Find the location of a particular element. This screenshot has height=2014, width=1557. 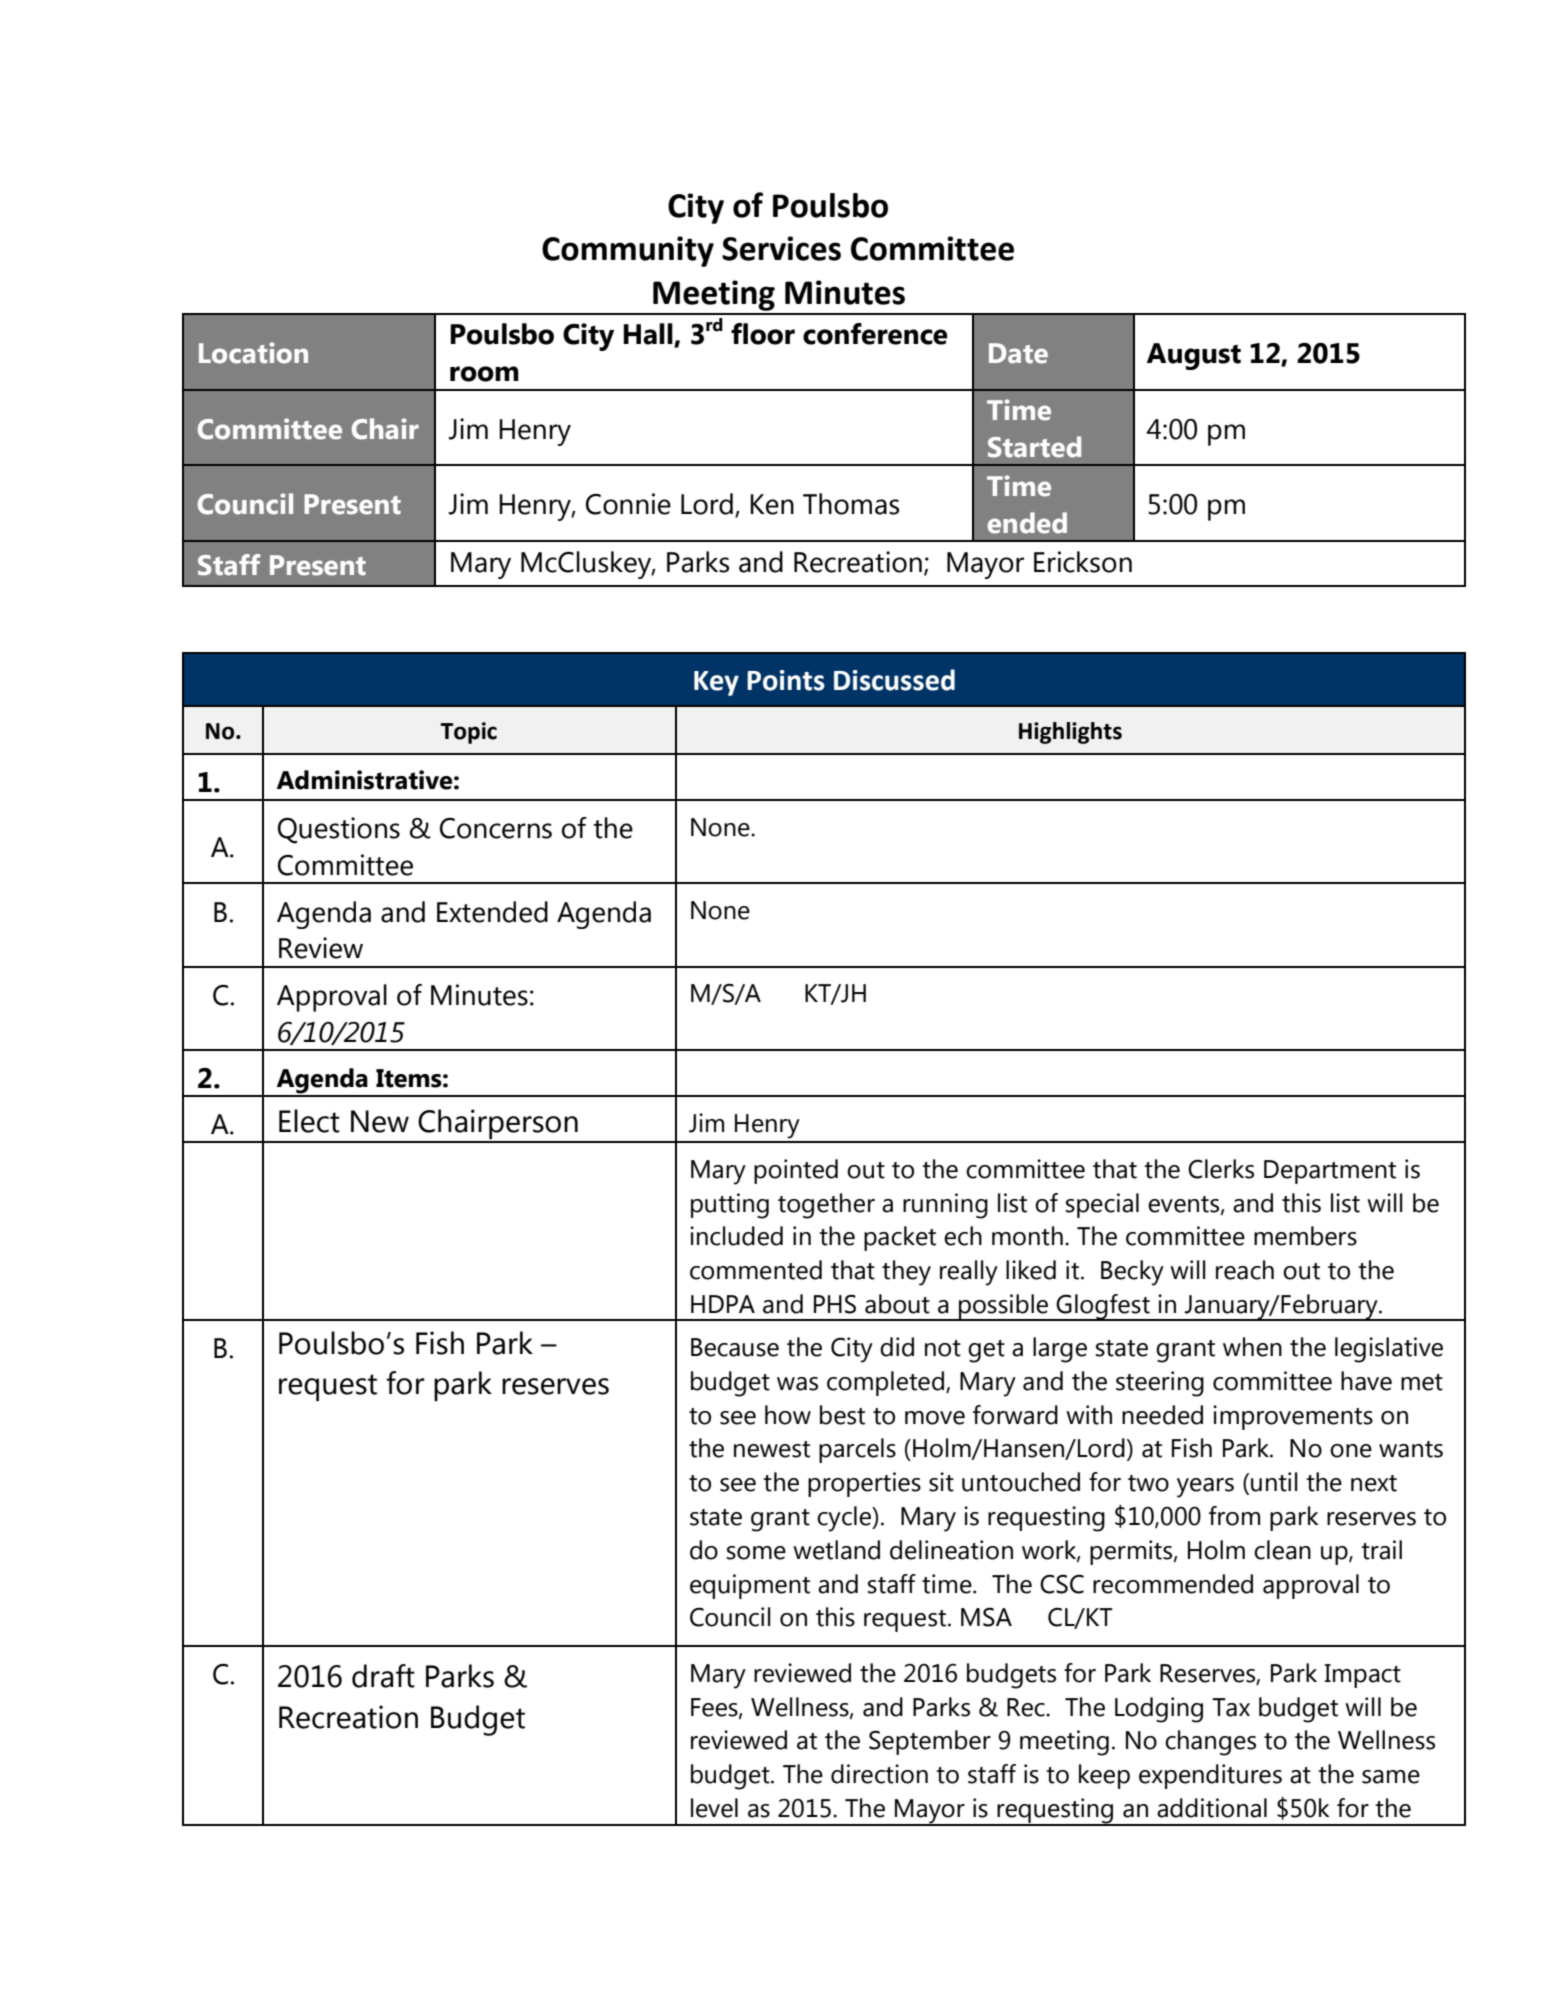

Points is located at coordinates (786, 680).
